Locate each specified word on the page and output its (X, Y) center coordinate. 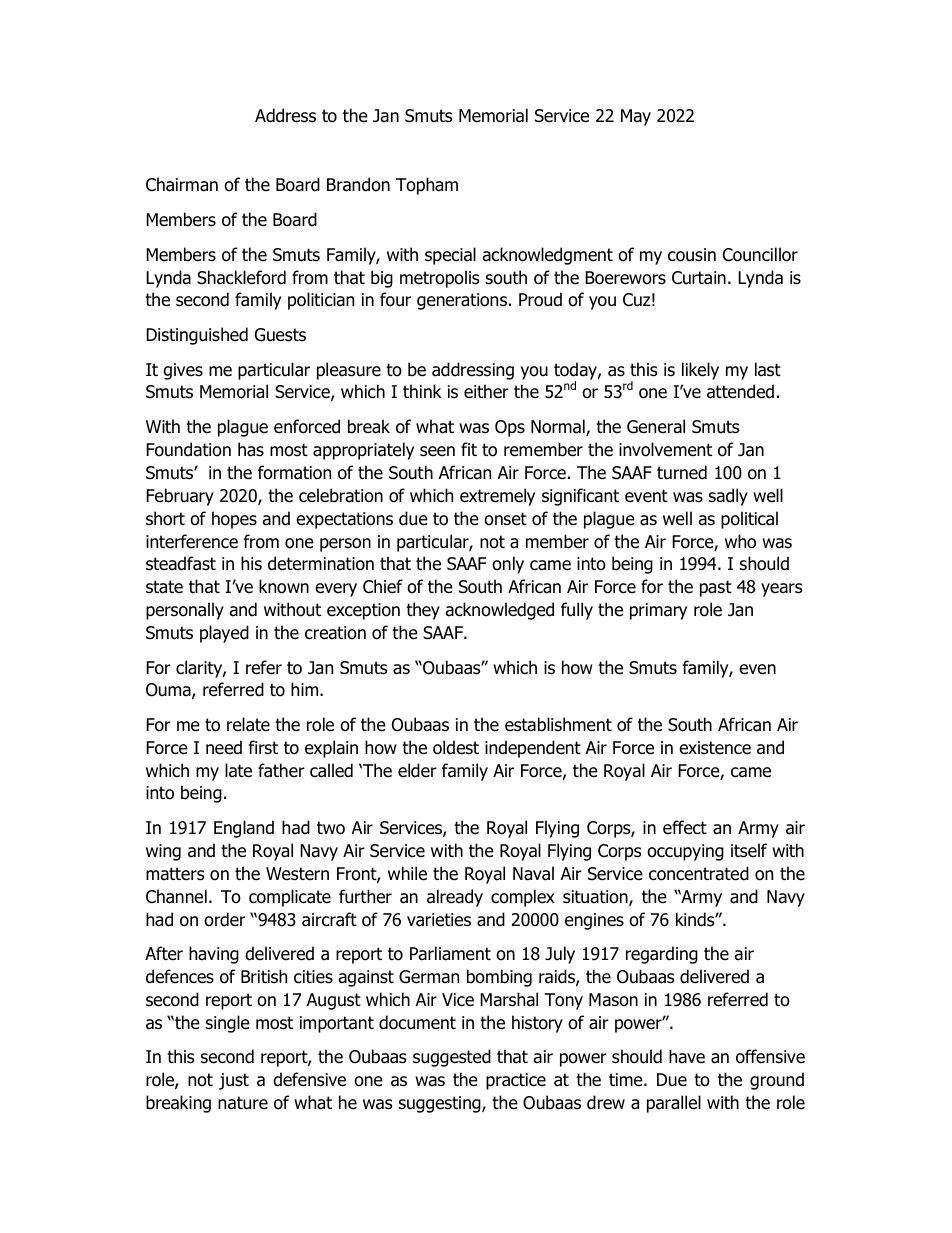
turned (682, 472)
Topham (427, 186)
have (687, 1056)
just (234, 1081)
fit (469, 449)
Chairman (182, 184)
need (224, 747)
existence (715, 748)
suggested (452, 1058)
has (251, 449)
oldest (456, 747)
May (636, 117)
